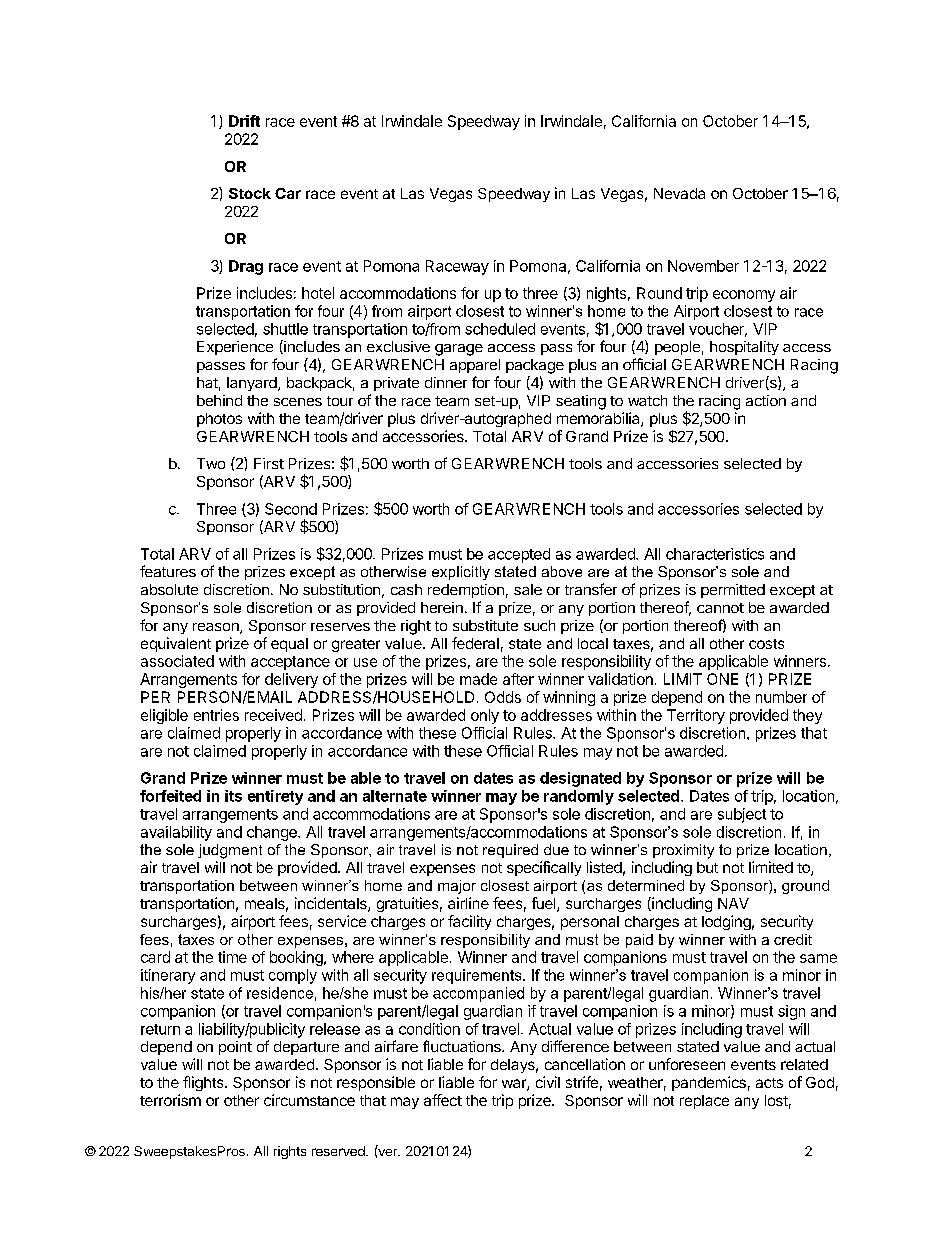  I want to click on entries, so click(216, 715).
